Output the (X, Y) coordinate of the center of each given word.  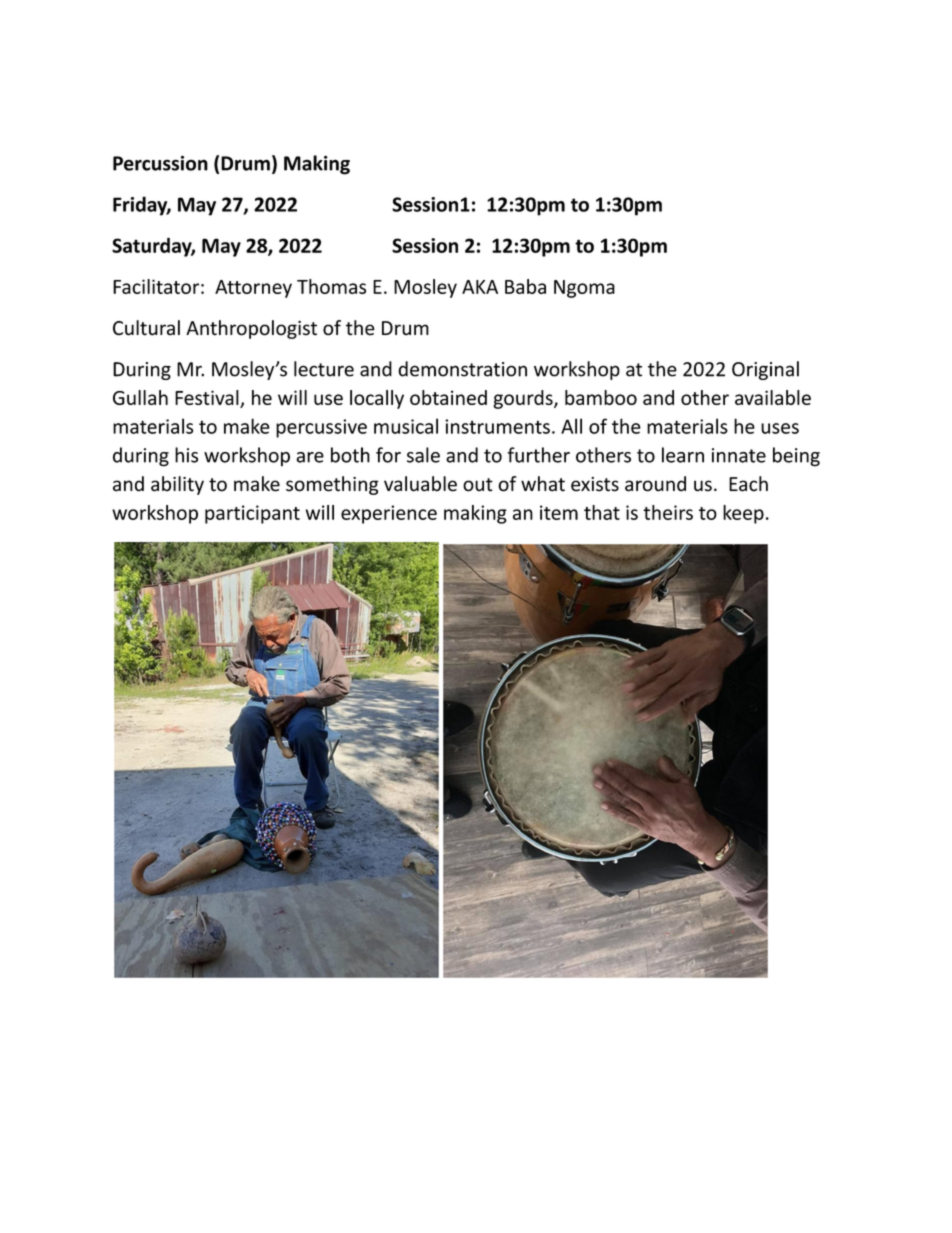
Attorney (253, 289)
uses (780, 428)
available (773, 397)
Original (765, 370)
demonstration (462, 369)
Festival (208, 399)
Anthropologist (251, 329)
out (478, 485)
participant (252, 514)
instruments (497, 426)
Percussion (160, 163)
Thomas (331, 286)
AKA (480, 287)
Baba (525, 286)
